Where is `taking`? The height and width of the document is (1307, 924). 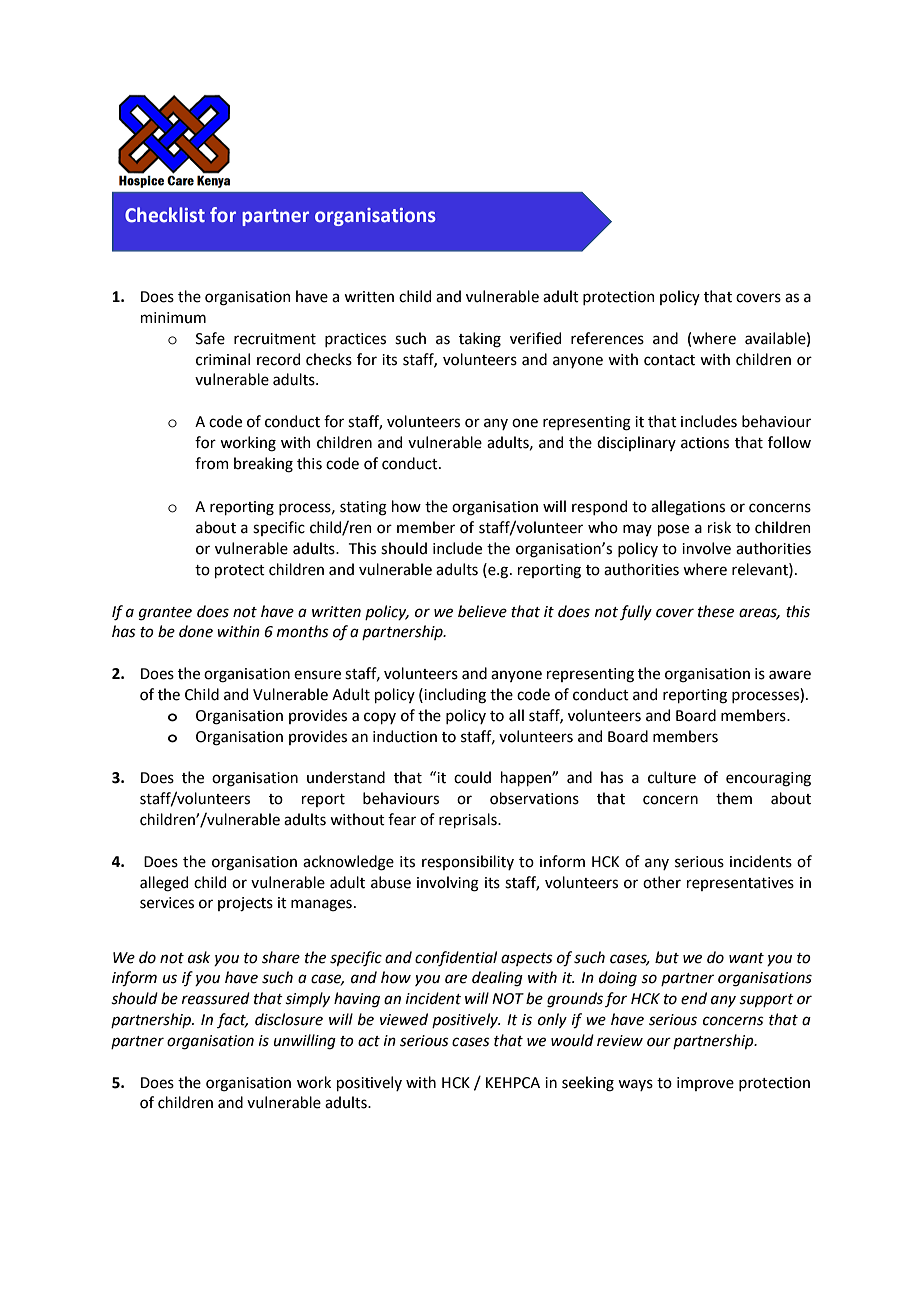 taking is located at coordinates (480, 340).
